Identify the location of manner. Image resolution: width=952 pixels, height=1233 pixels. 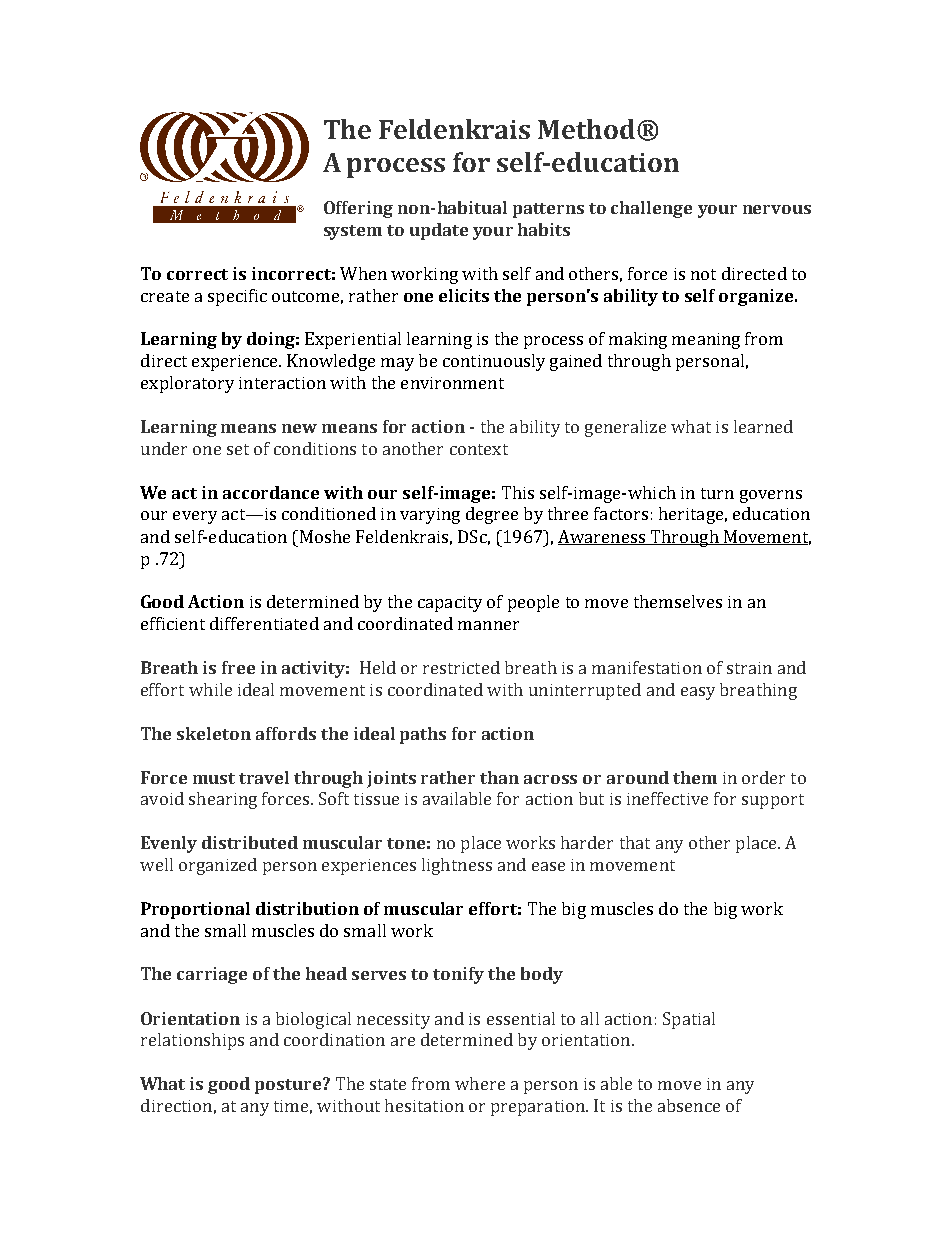
(488, 625).
